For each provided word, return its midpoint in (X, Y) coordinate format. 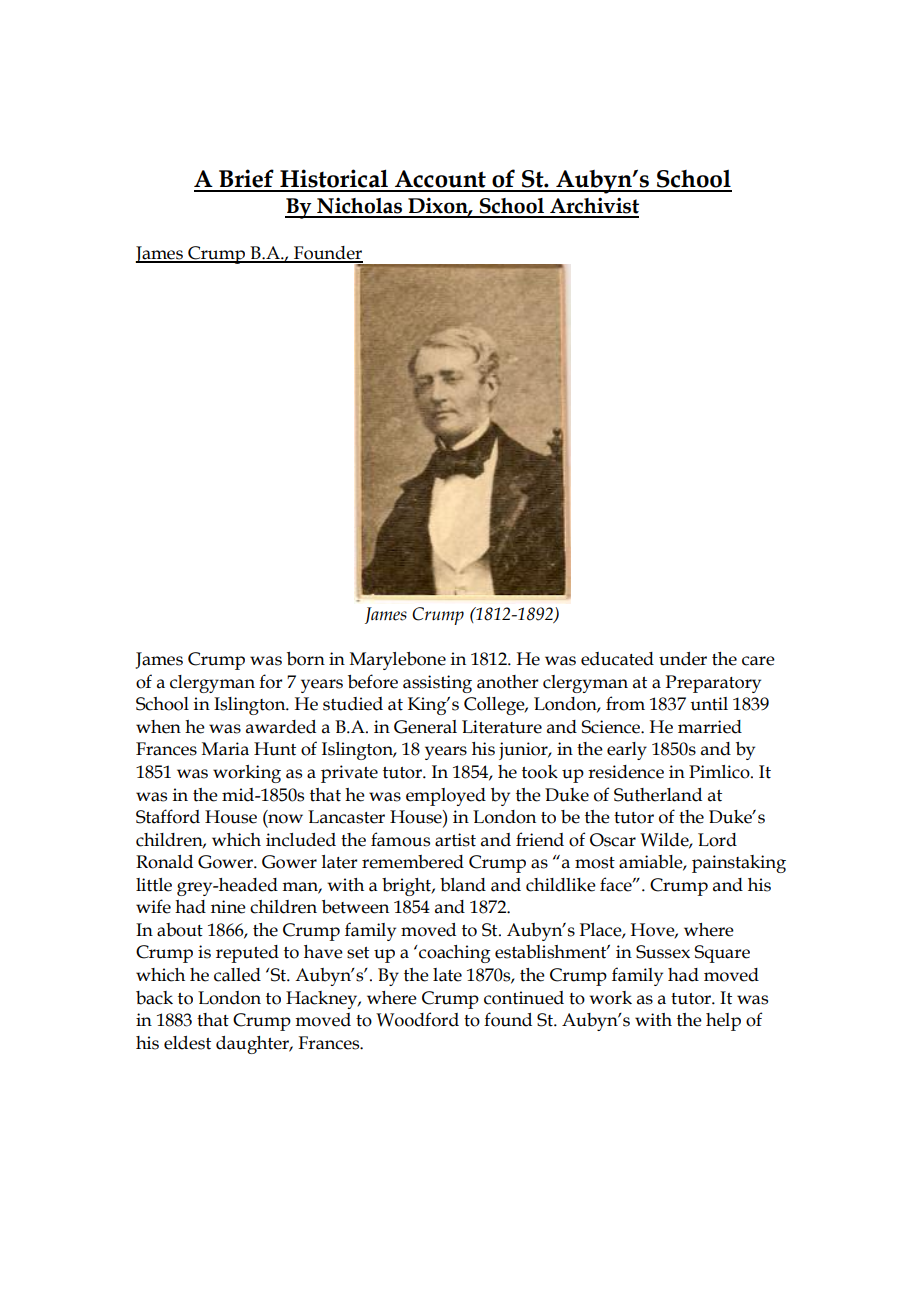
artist (455, 840)
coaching (454, 954)
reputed (247, 954)
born (306, 659)
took (540, 772)
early (627, 751)
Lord (717, 840)
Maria (225, 749)
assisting (437, 684)
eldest (187, 1043)
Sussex (663, 952)
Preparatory (713, 684)
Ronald (164, 862)
